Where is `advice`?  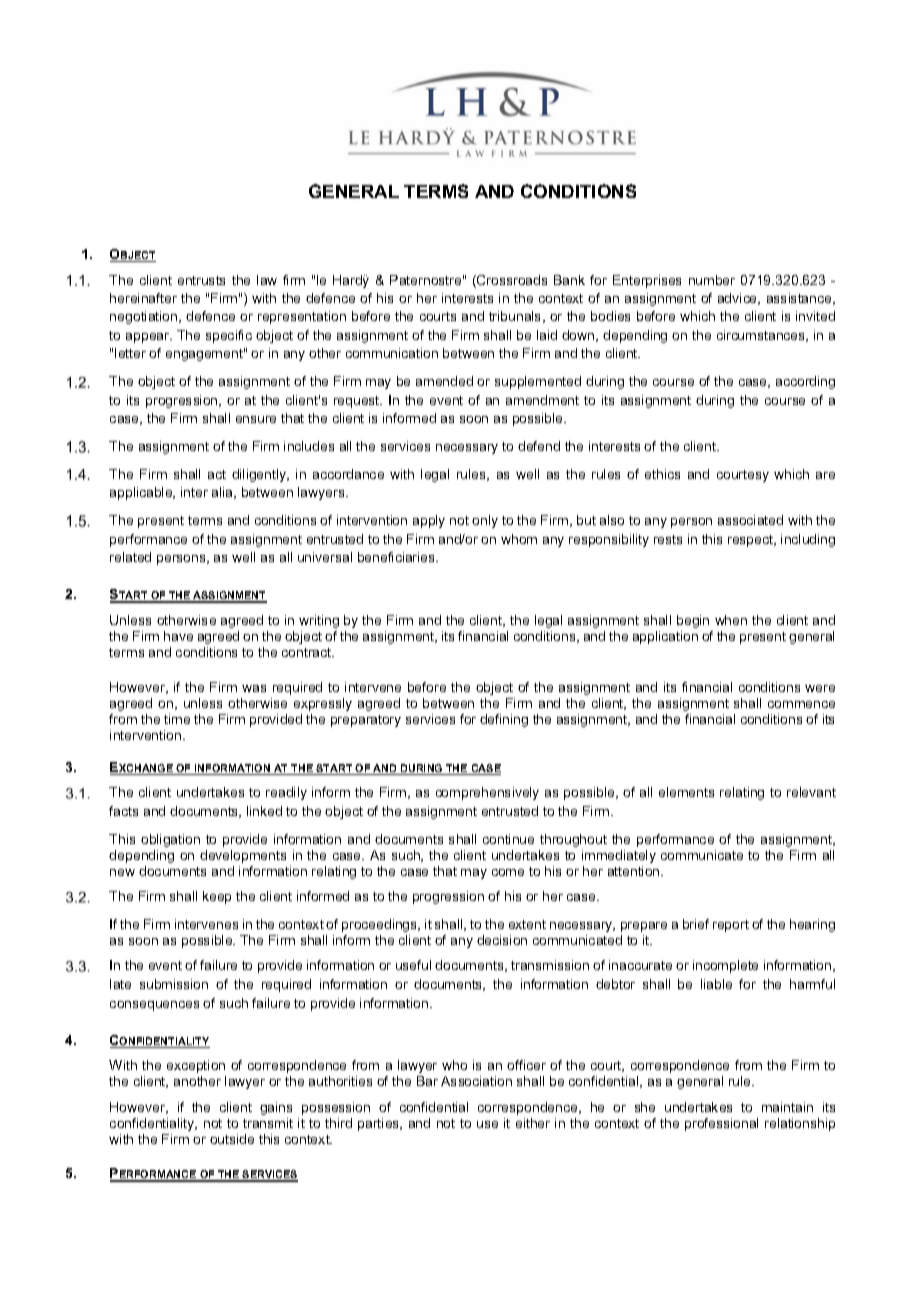 advice is located at coordinates (739, 299).
